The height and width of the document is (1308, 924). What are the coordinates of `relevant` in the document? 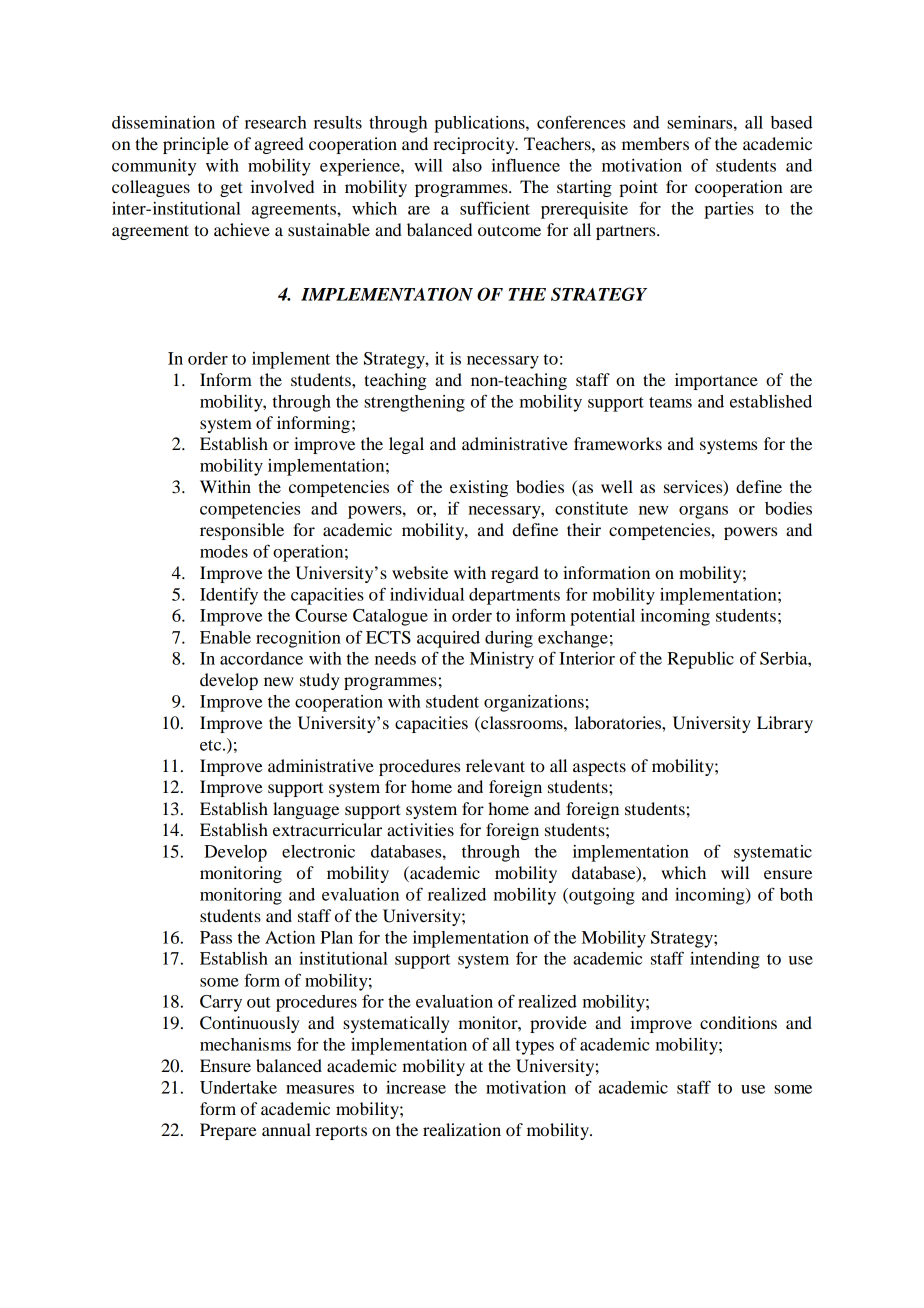 It's located at (495, 765).
